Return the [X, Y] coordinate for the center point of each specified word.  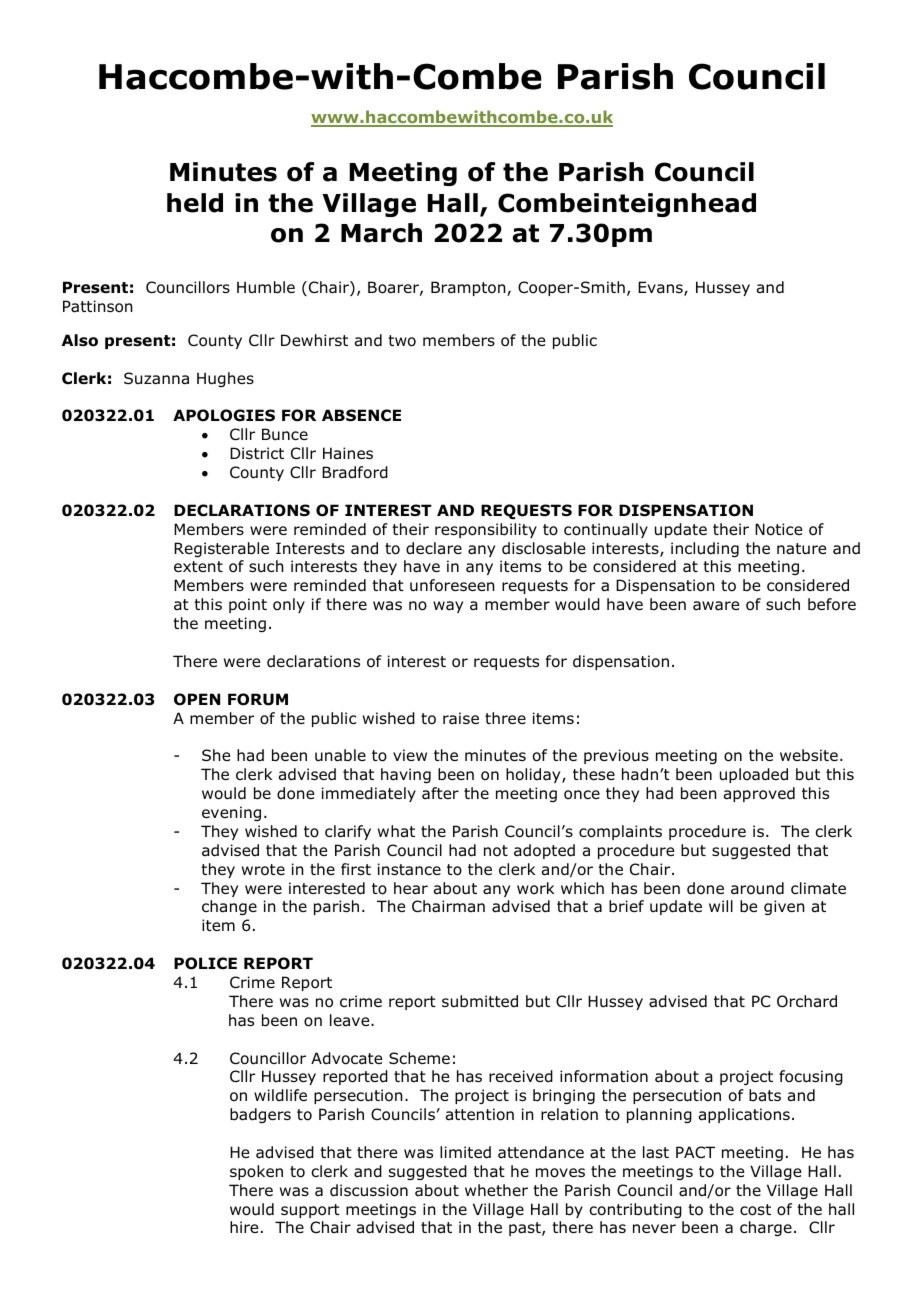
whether [496, 1190]
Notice [778, 529]
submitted [480, 1001]
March [381, 233]
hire [244, 1227]
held [195, 203]
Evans [661, 288]
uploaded [754, 775]
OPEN [197, 699]
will [721, 906]
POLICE [205, 963]
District [257, 453]
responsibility [486, 530]
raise [461, 718]
